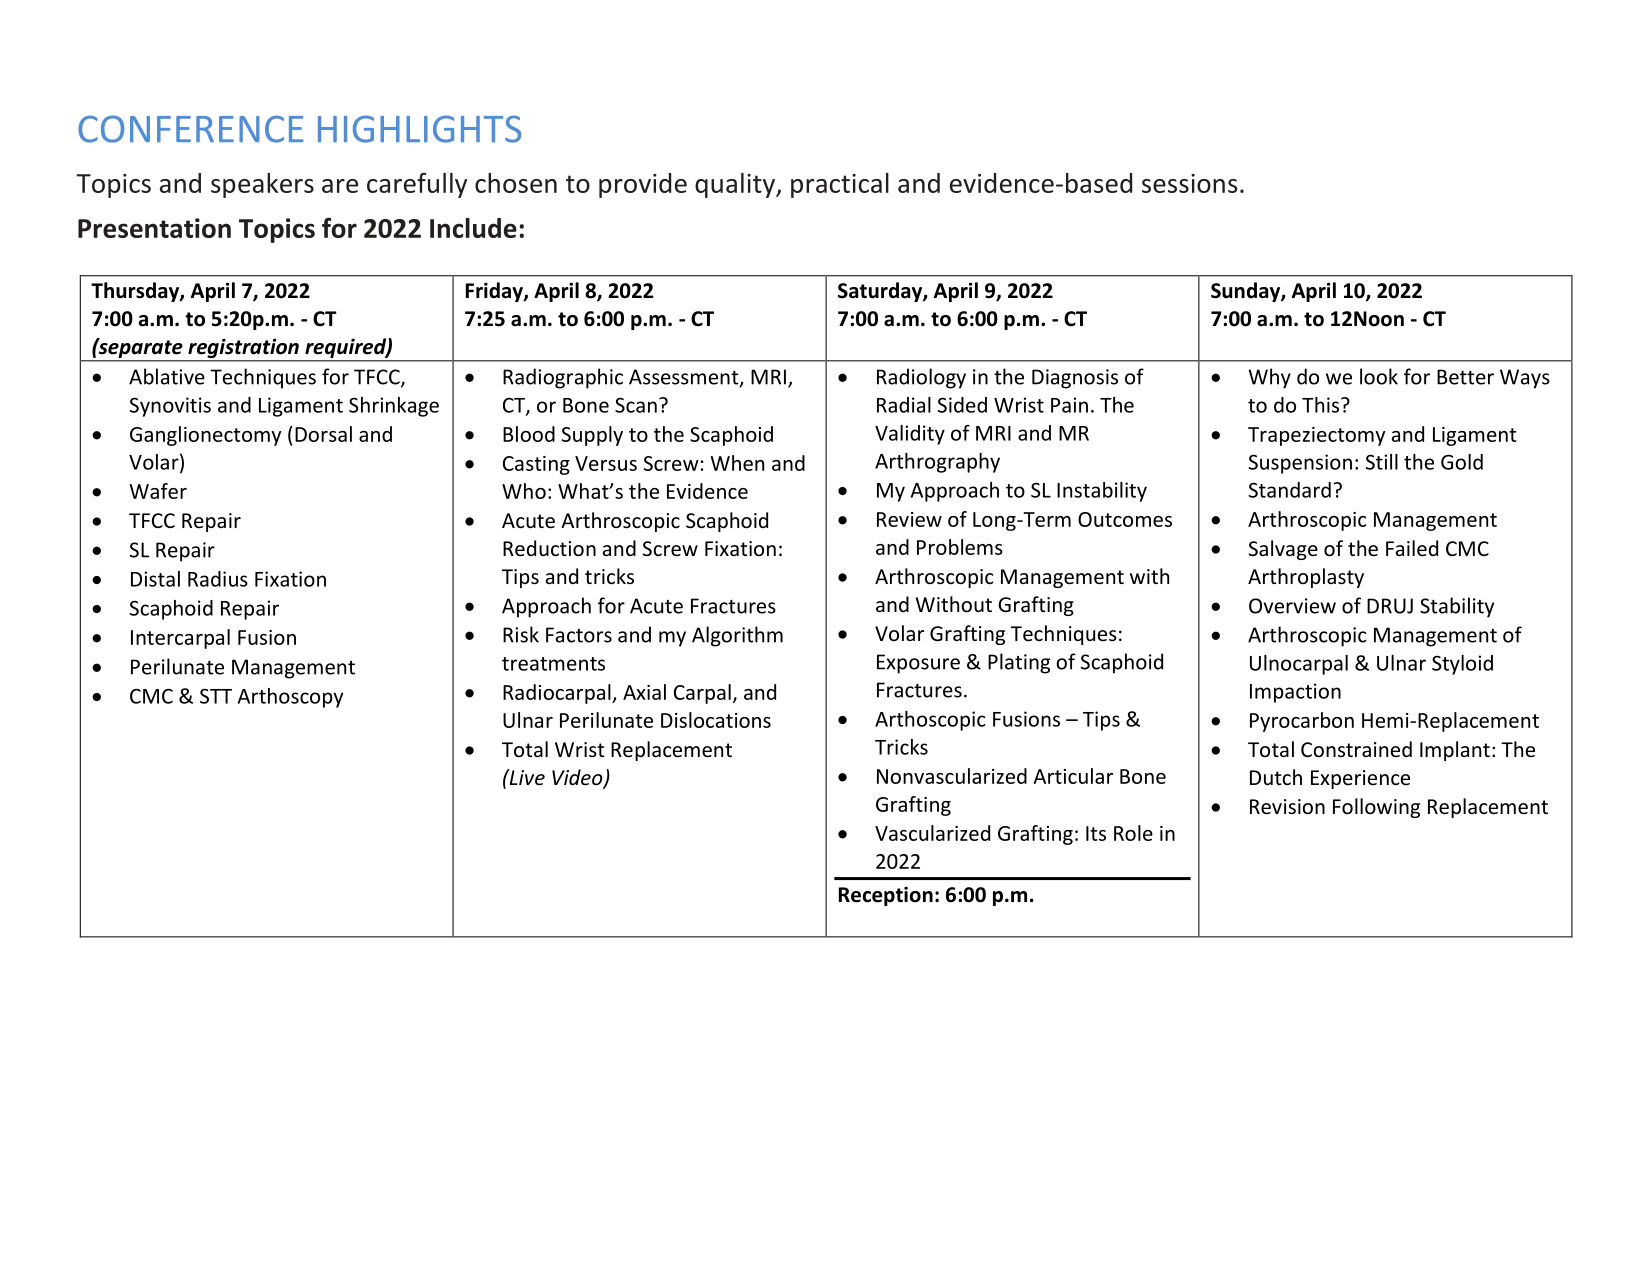  I want to click on Standard, so click(1290, 490).
